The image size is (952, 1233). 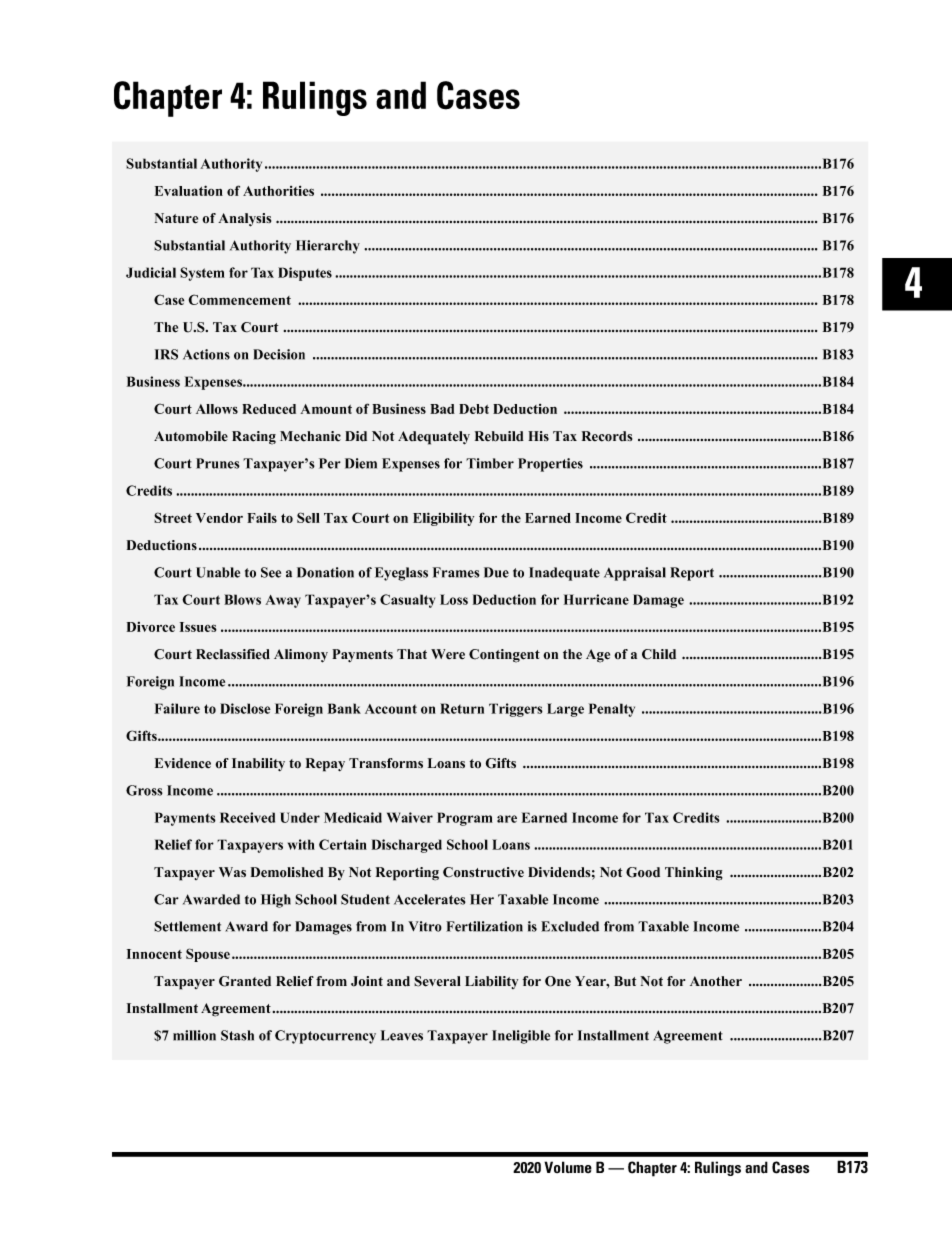 What do you see at coordinates (219, 518) in the screenshot?
I see `Vendor` at bounding box center [219, 518].
